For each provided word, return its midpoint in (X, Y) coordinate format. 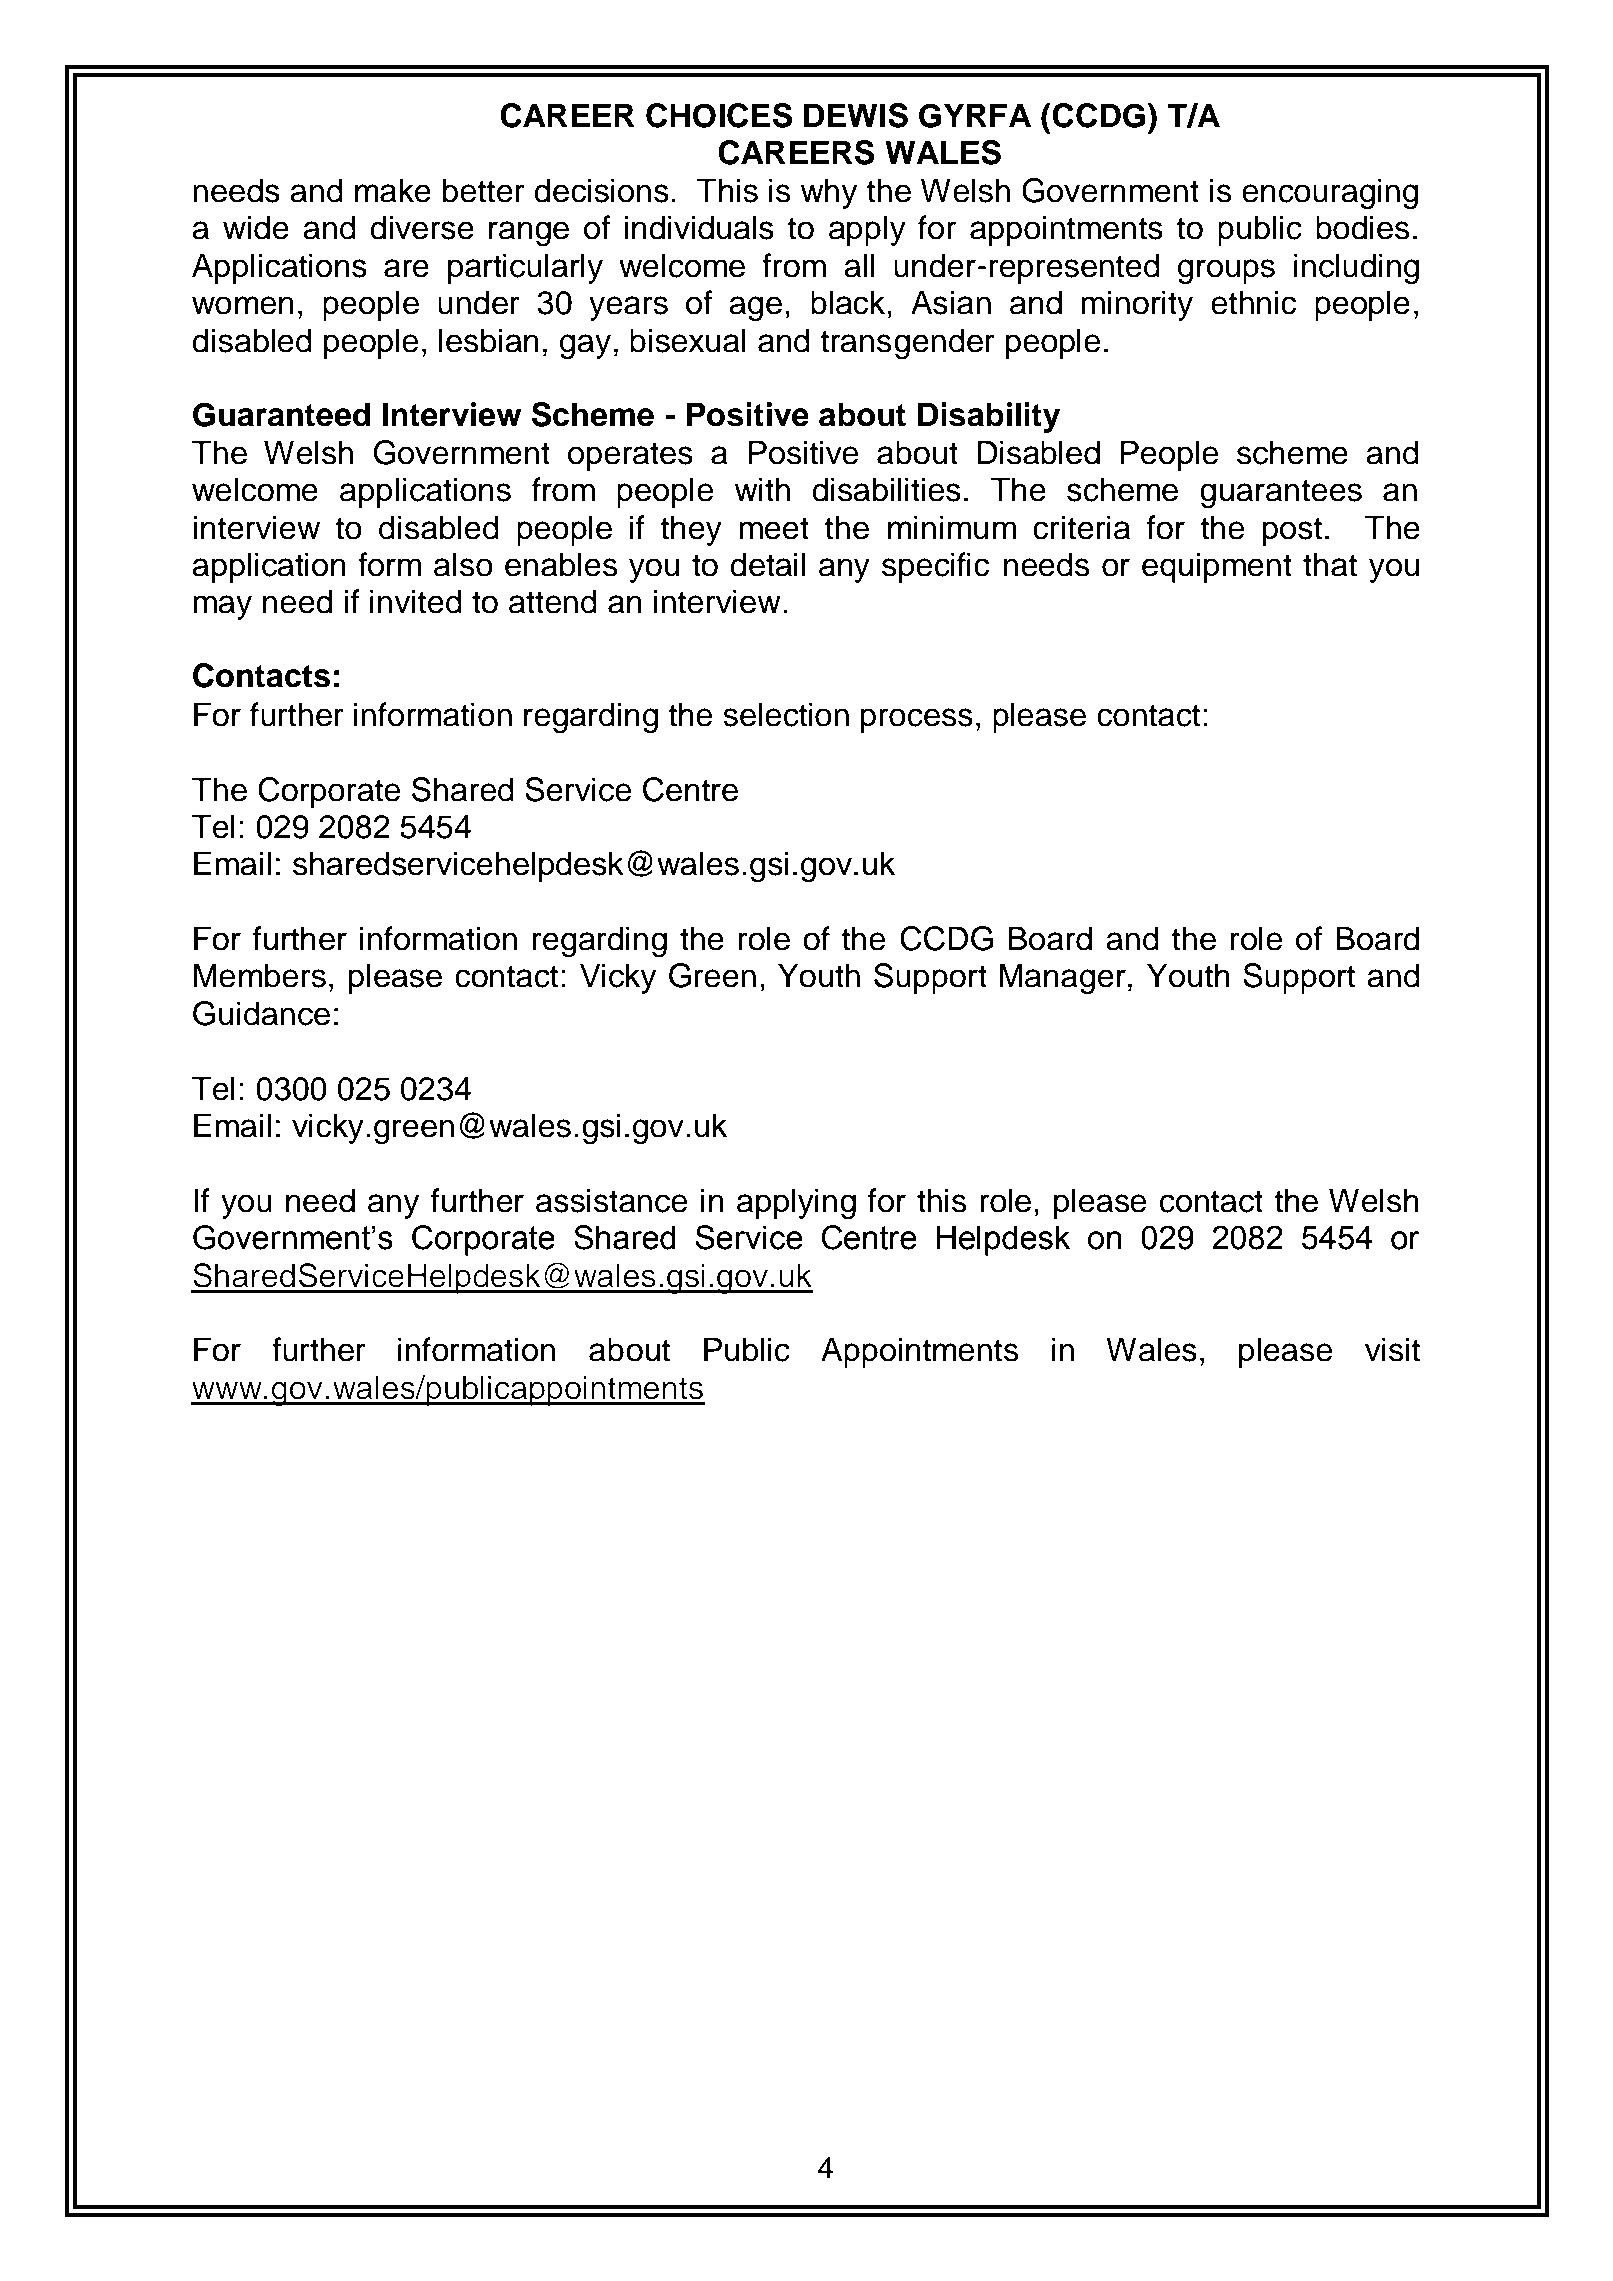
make (393, 190)
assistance (612, 1200)
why (828, 193)
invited (416, 601)
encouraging (1330, 193)
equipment (1217, 567)
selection (786, 714)
